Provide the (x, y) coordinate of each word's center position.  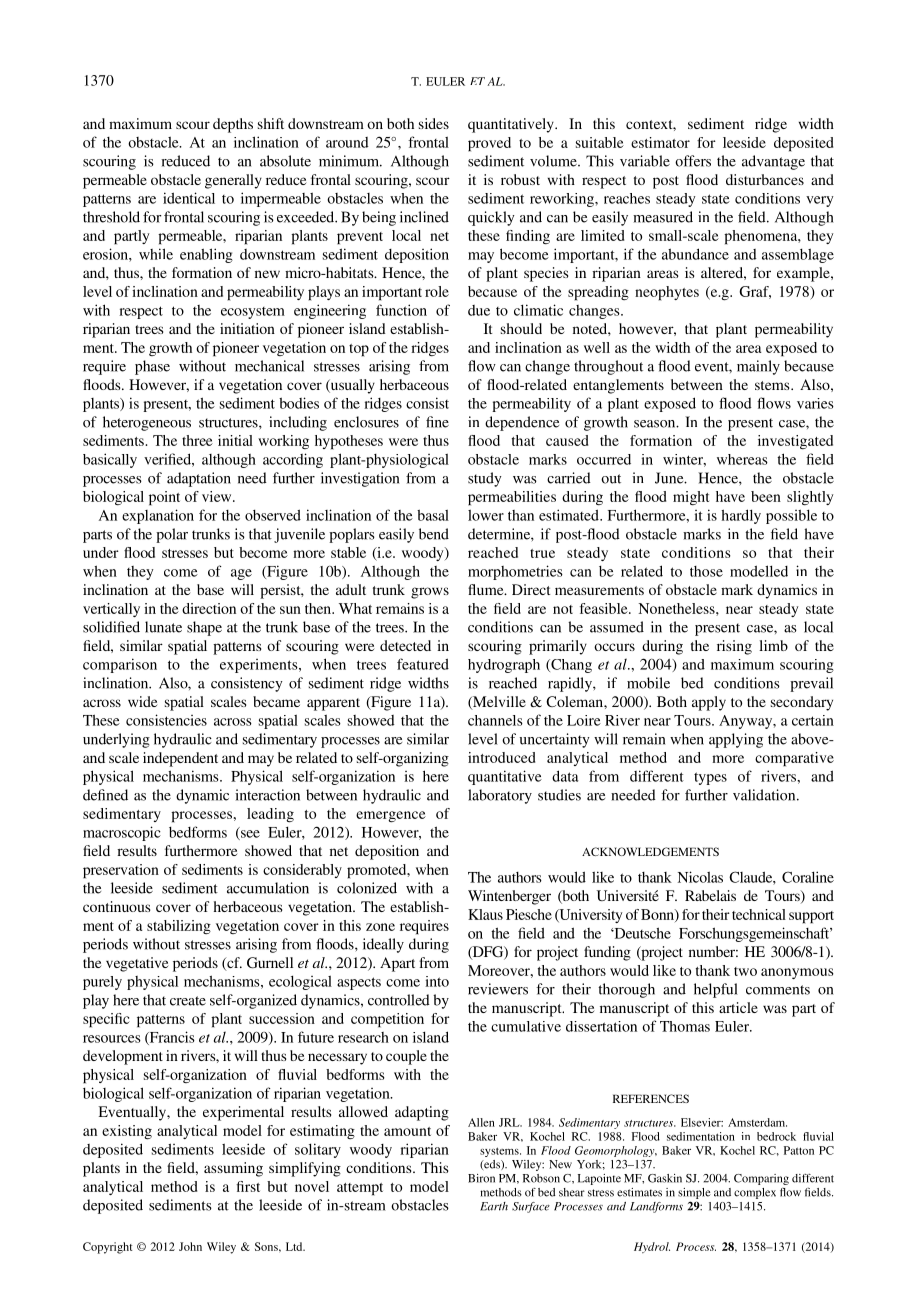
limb (773, 645)
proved (489, 144)
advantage (773, 162)
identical (189, 198)
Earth (494, 1206)
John (190, 1246)
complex (755, 1193)
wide (143, 701)
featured (423, 664)
